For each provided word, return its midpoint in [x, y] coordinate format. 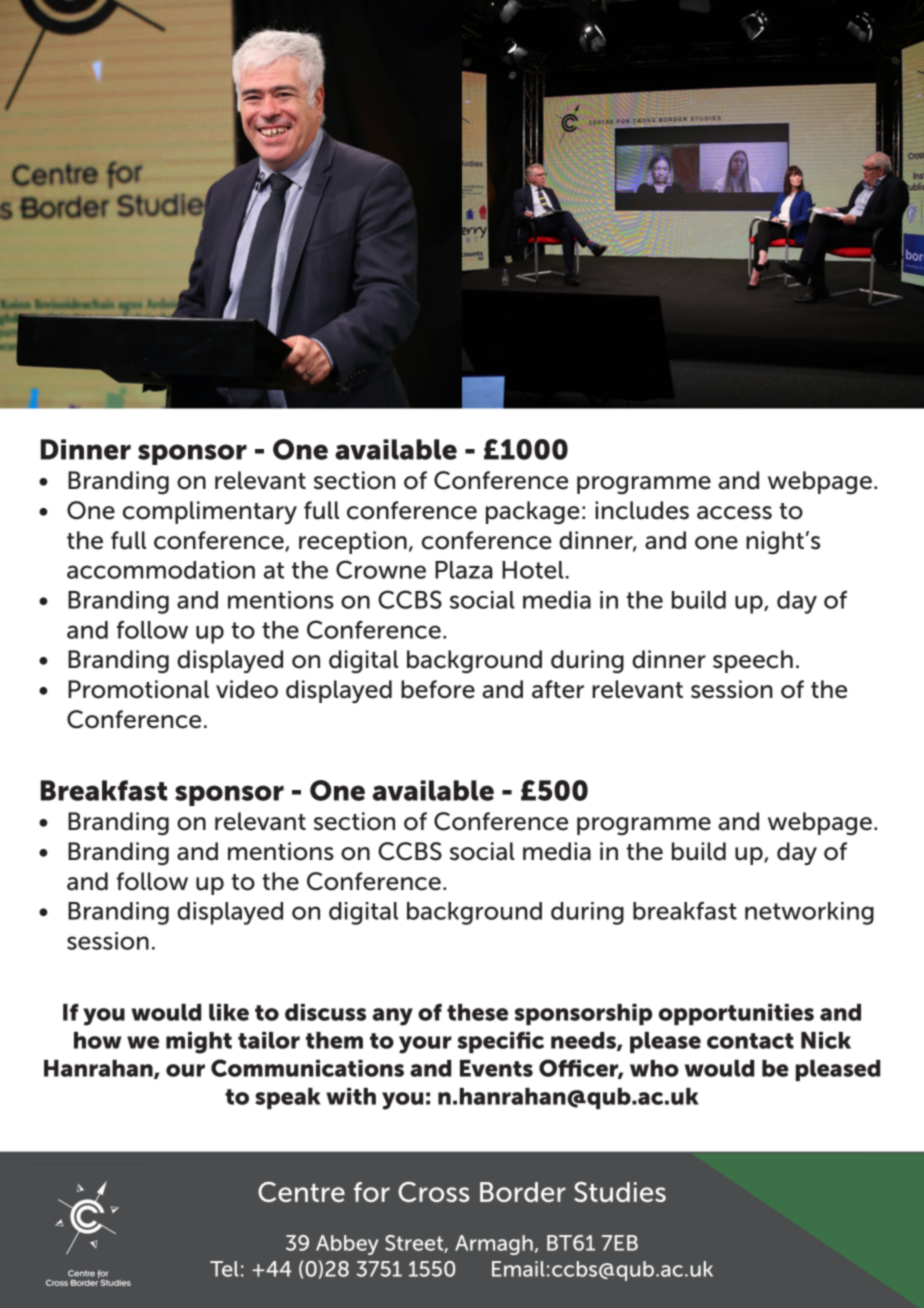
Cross [433, 1192]
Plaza [464, 570]
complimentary [210, 512]
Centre [301, 1192]
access [734, 513]
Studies [620, 1192]
